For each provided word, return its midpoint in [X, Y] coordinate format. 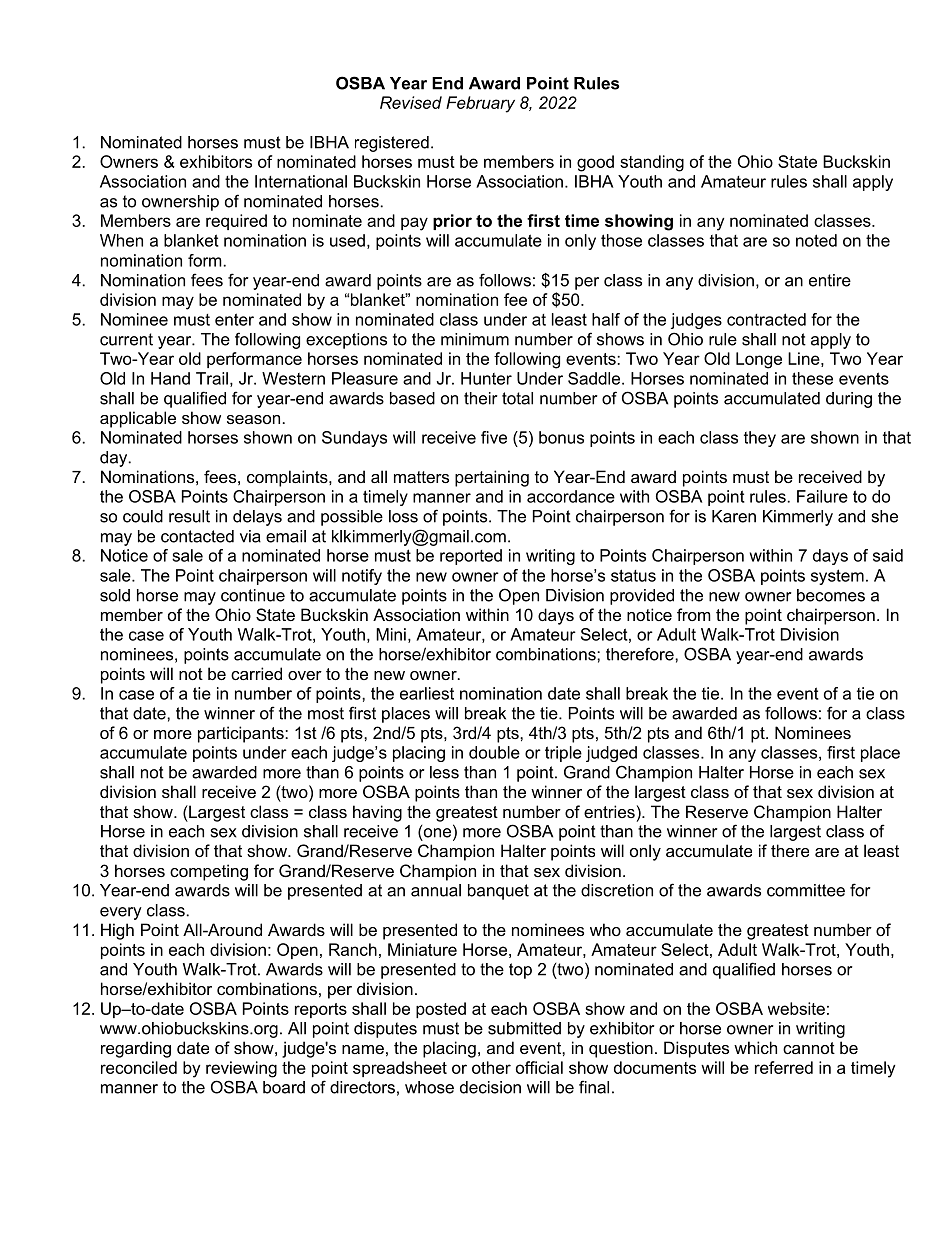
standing [652, 163]
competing [209, 872]
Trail [212, 378]
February [480, 104]
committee [806, 890]
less [444, 772]
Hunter [486, 378]
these [812, 378]
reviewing [241, 1069]
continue [253, 595]
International [301, 181]
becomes [831, 595]
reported [471, 557]
